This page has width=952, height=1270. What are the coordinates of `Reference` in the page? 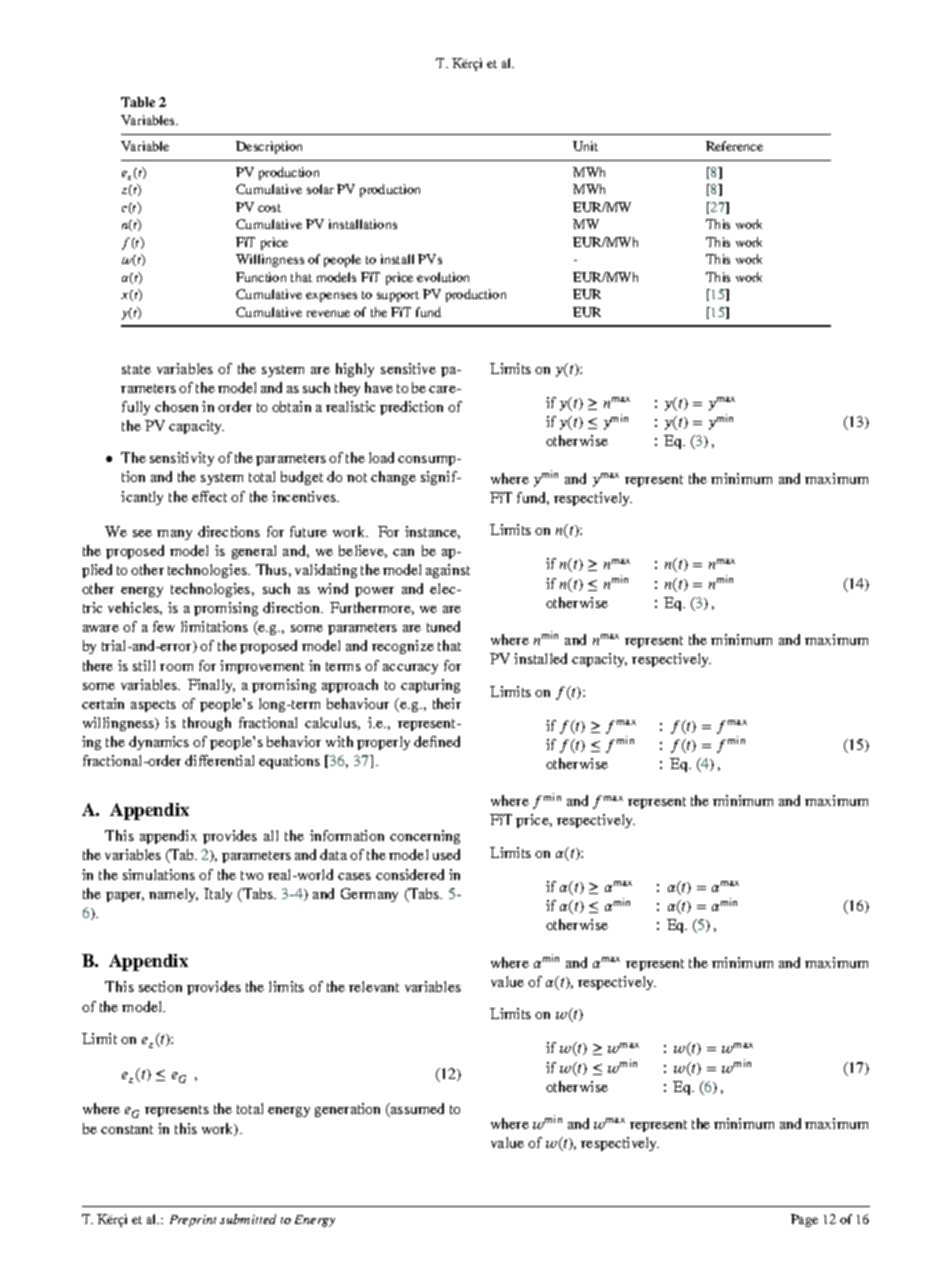 It's located at (734, 146).
